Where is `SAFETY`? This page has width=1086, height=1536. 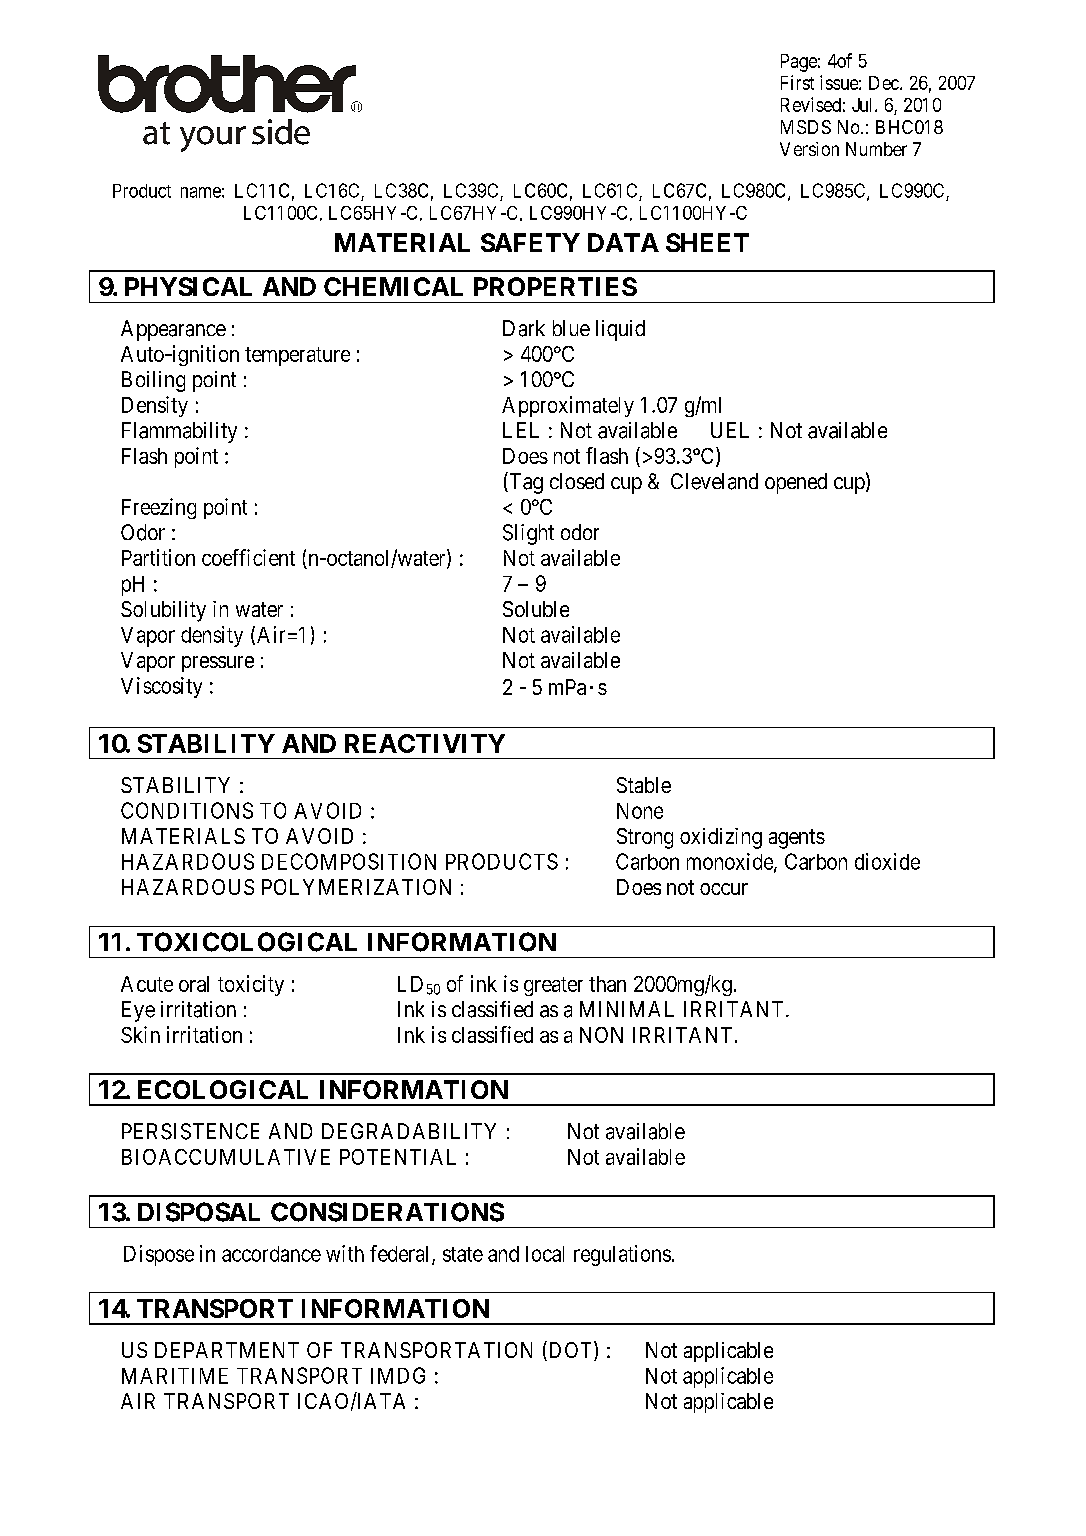
SAFETY is located at coordinates (530, 242).
